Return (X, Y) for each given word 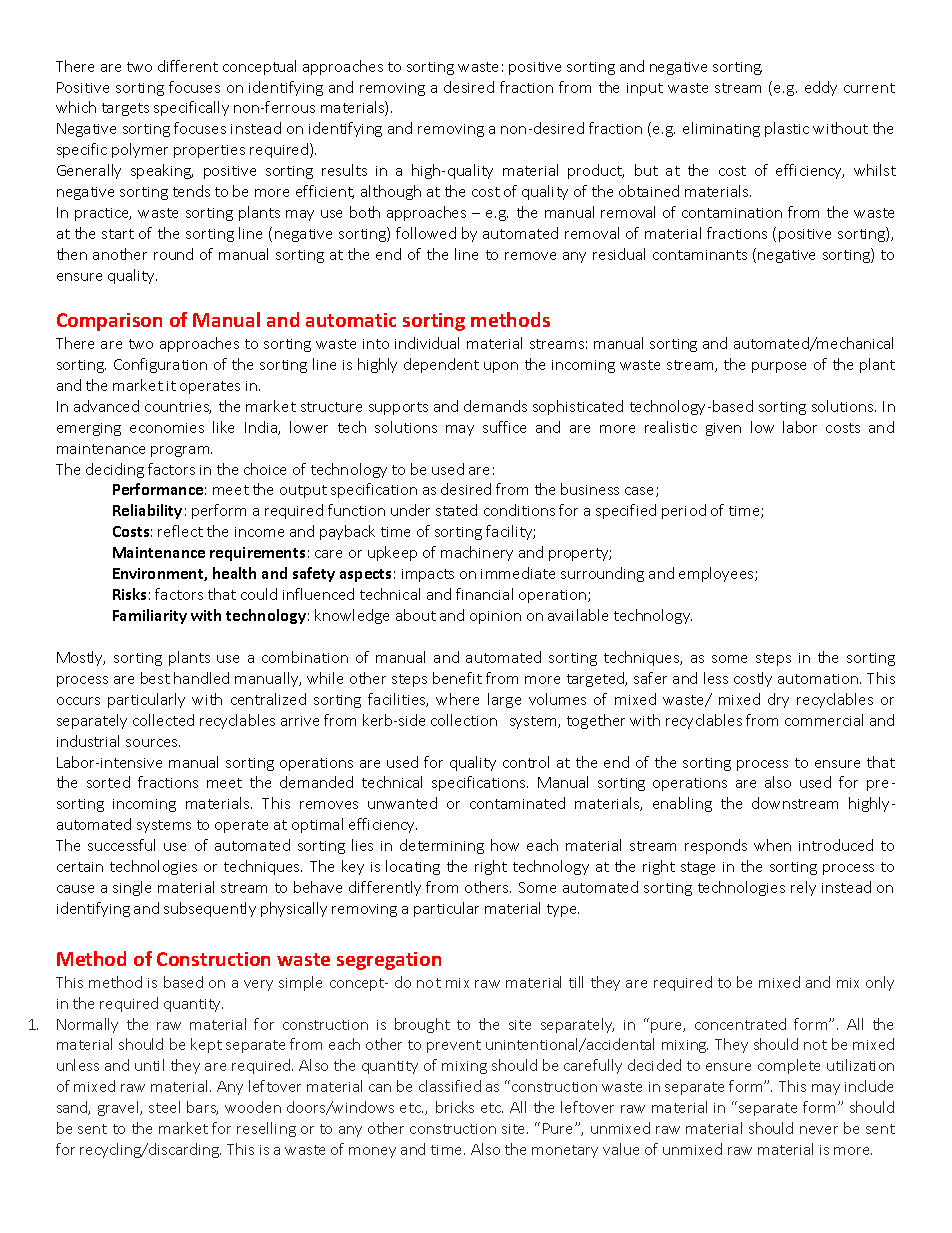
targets (125, 109)
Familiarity (150, 616)
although (391, 192)
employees (717, 574)
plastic (787, 129)
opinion (495, 617)
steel (164, 1107)
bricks (455, 1107)
